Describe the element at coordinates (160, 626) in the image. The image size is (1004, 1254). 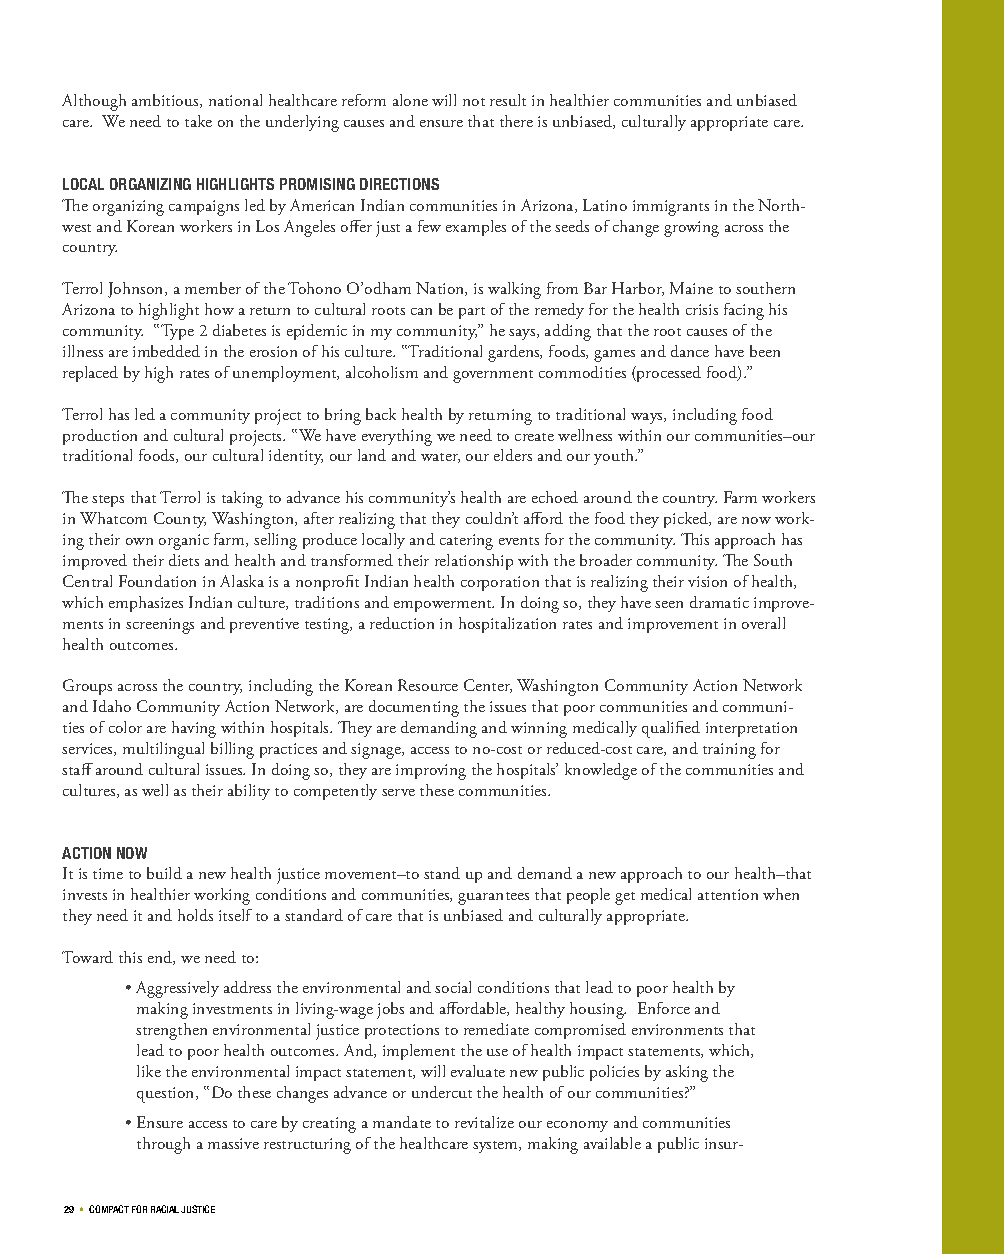
I see `screenings` at that location.
